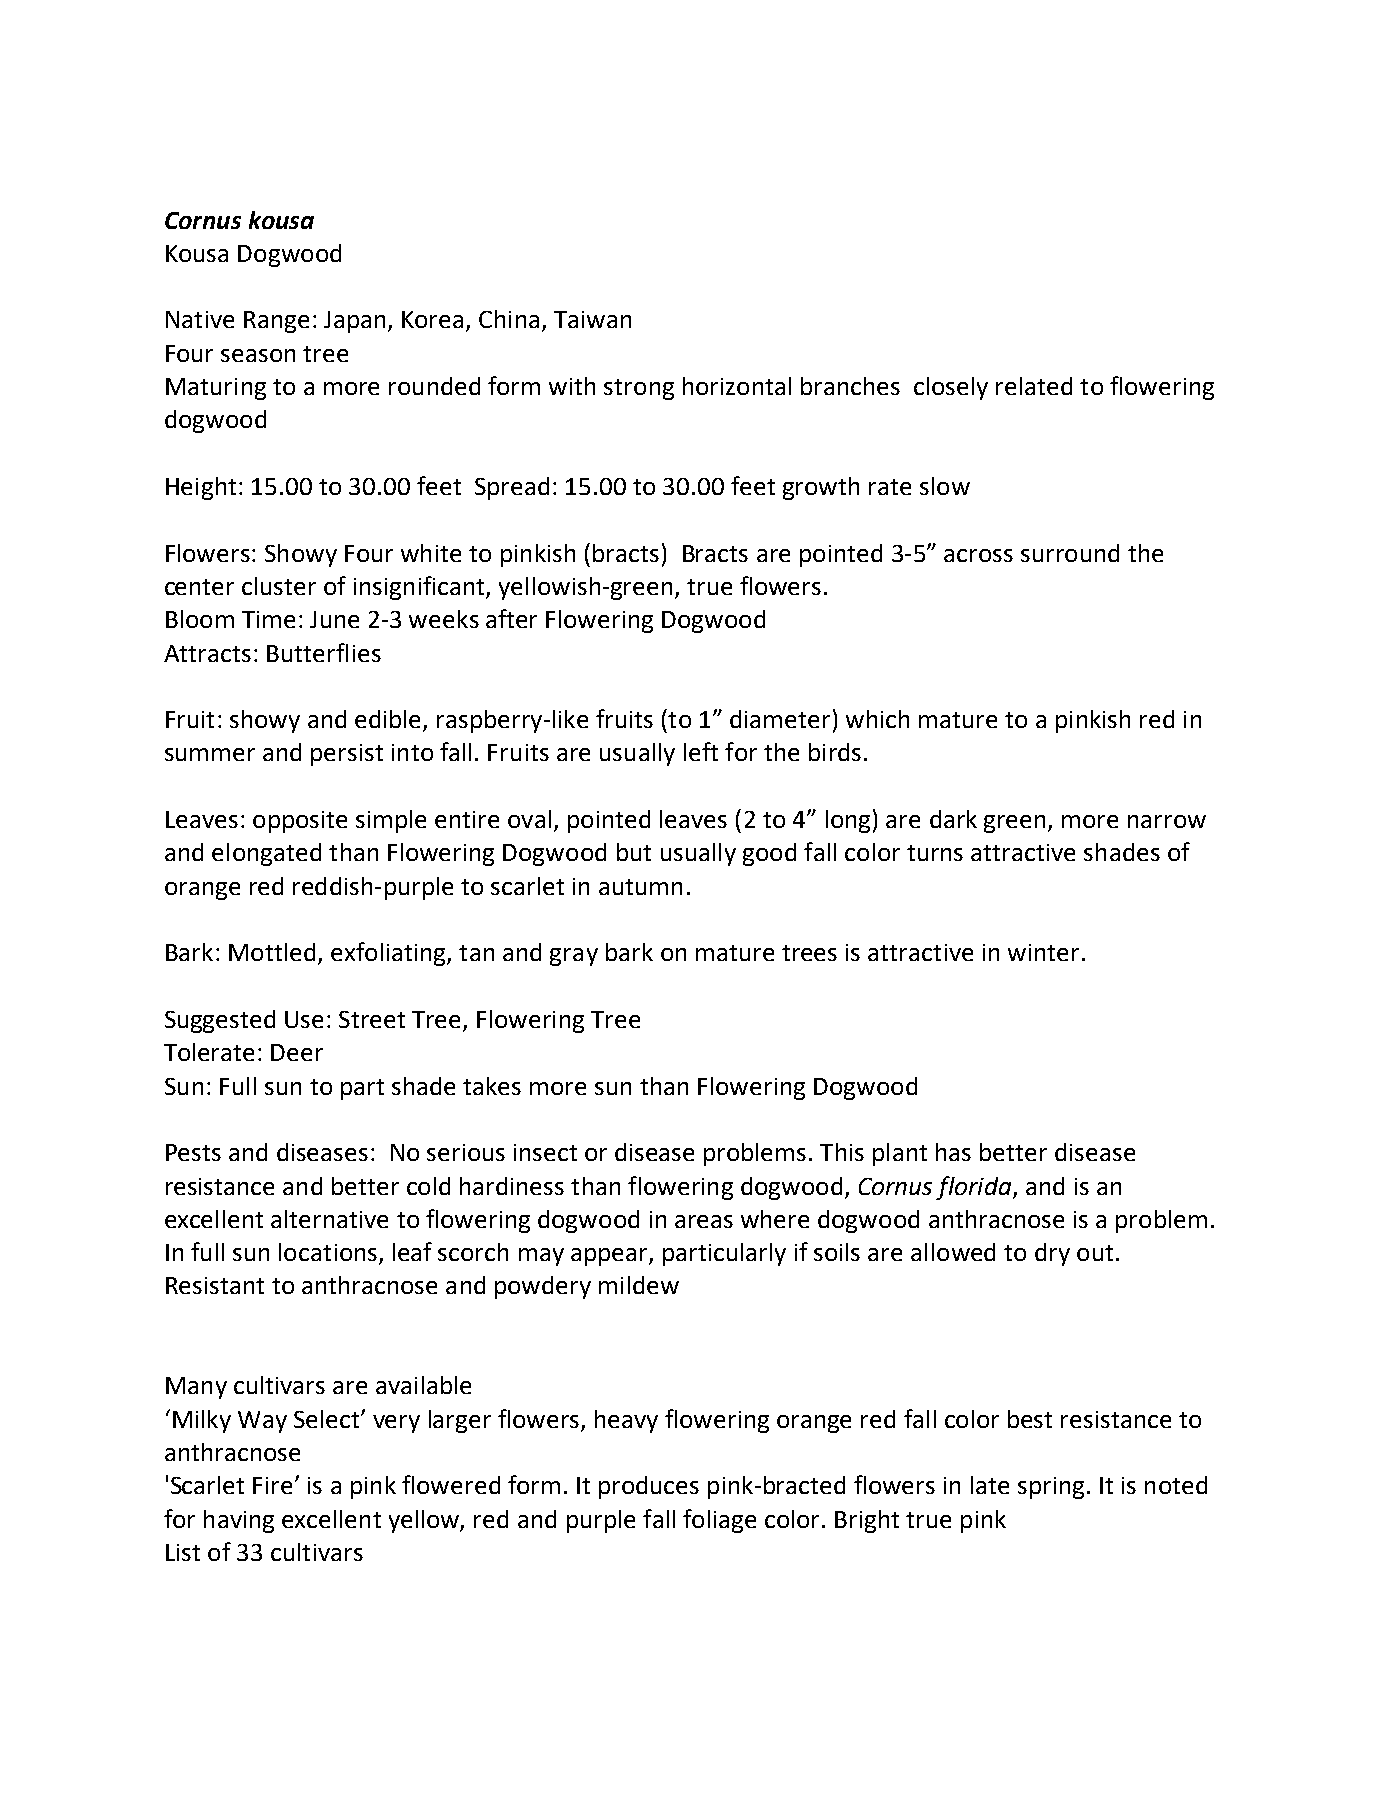 The image size is (1392, 1801). Describe the element at coordinates (953, 1152) in the screenshot. I see `has` at that location.
